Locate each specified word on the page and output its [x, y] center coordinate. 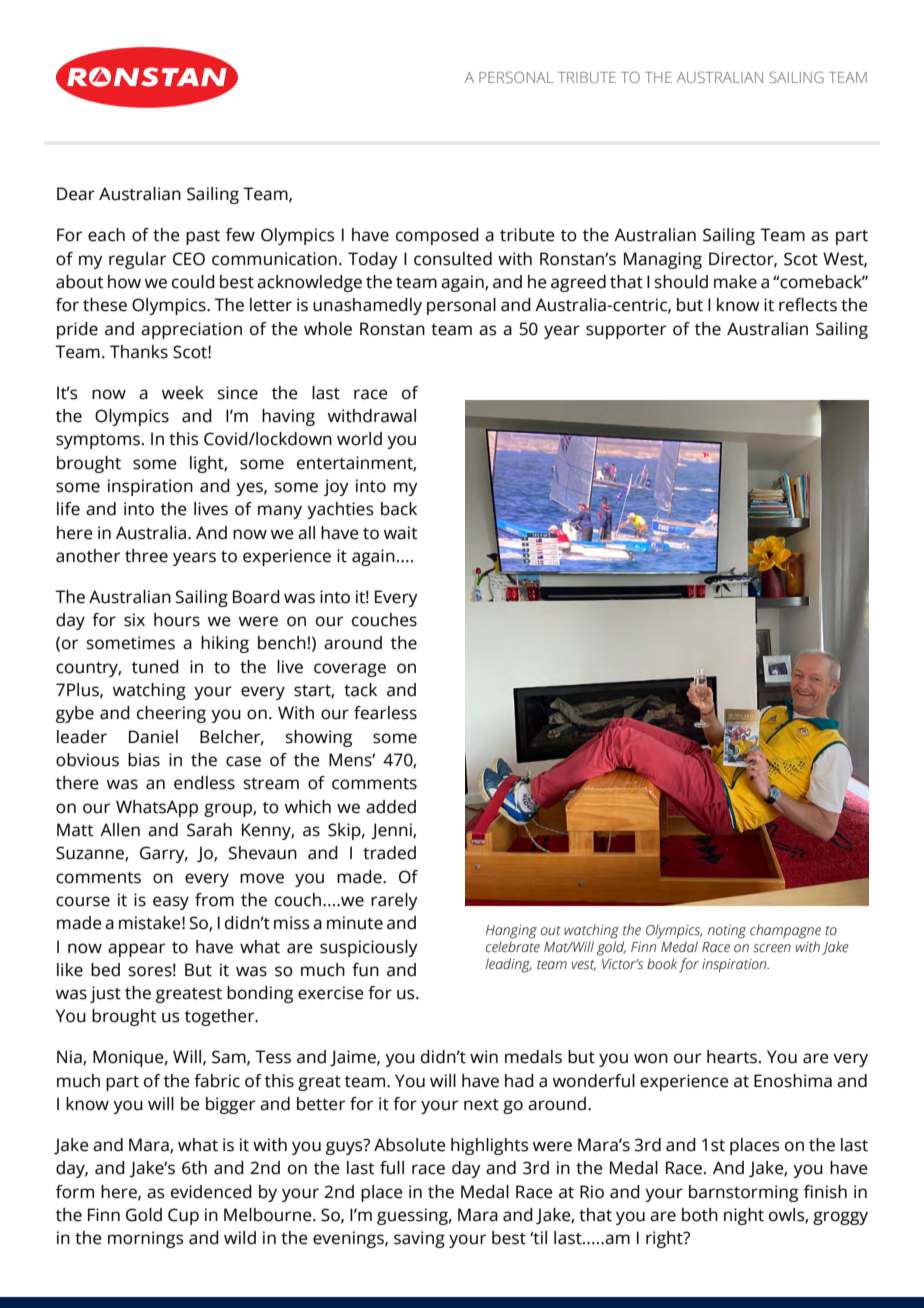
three [146, 556]
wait [400, 533]
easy [171, 903]
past [203, 237]
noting [727, 932]
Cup [183, 1216]
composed [437, 236]
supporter [626, 331]
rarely [394, 901]
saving [419, 1239]
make [735, 282]
